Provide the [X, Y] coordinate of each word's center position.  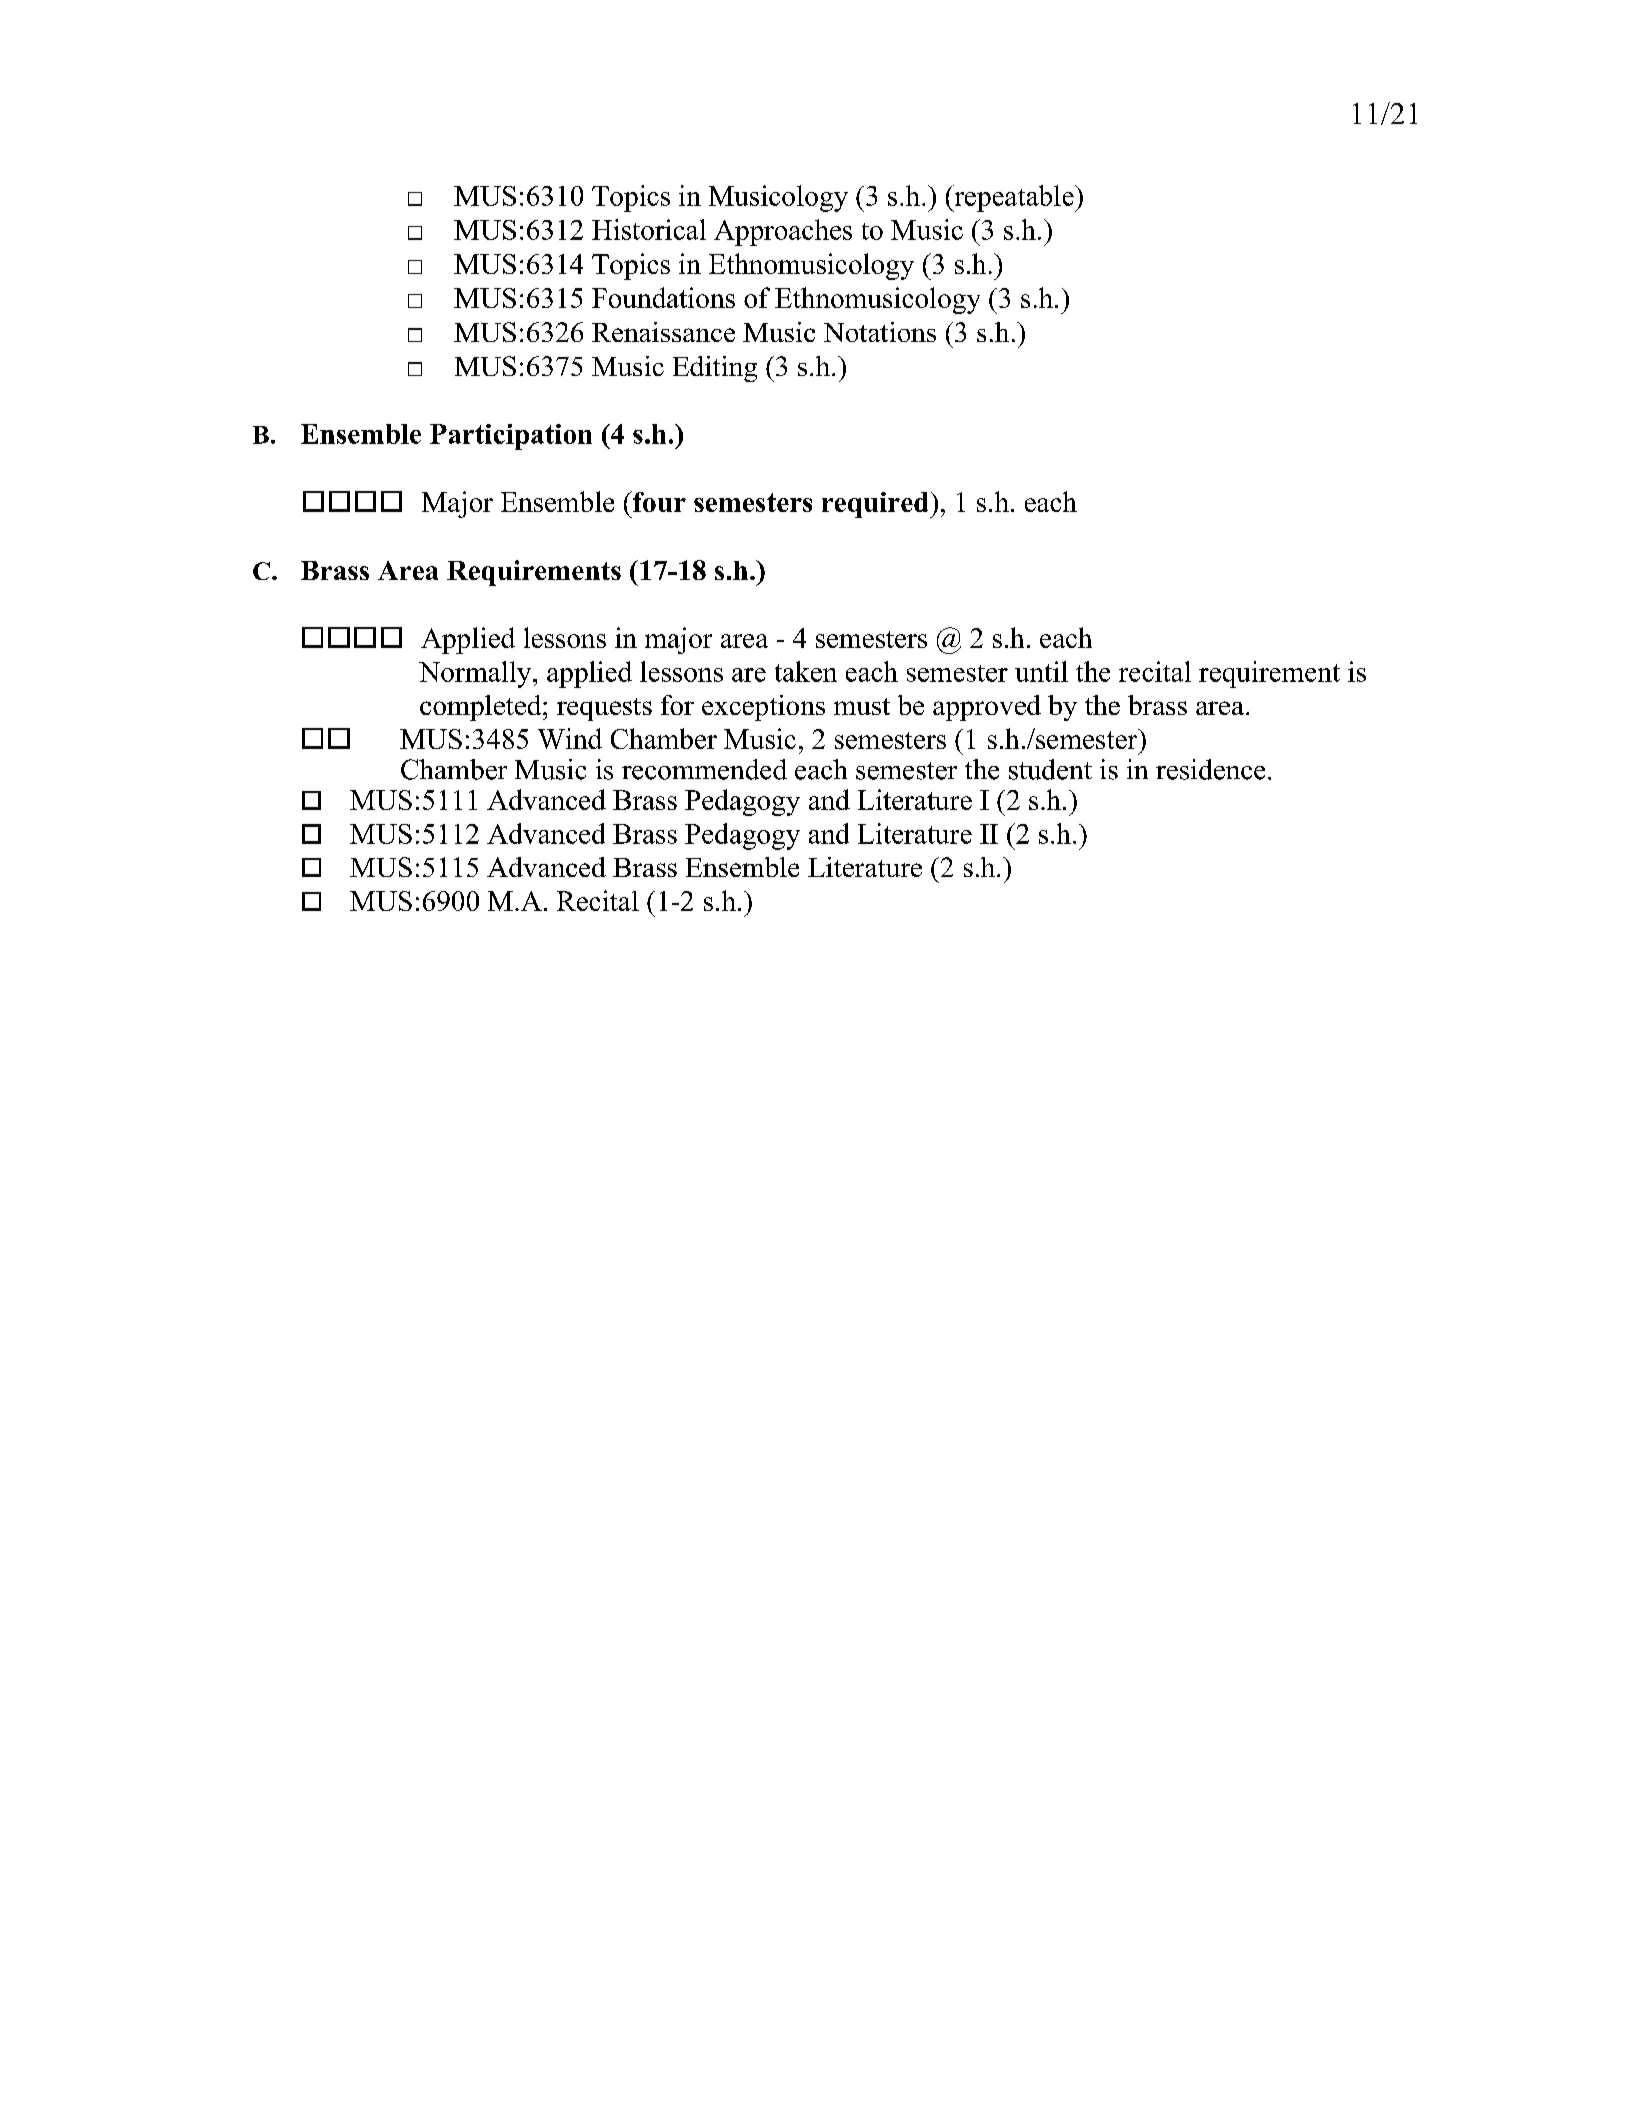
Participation [511, 437]
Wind [570, 738]
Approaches [783, 232]
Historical [649, 229]
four [658, 501]
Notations [880, 332]
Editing [715, 369]
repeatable [1014, 198]
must [862, 706]
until [1041, 671]
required [876, 505]
